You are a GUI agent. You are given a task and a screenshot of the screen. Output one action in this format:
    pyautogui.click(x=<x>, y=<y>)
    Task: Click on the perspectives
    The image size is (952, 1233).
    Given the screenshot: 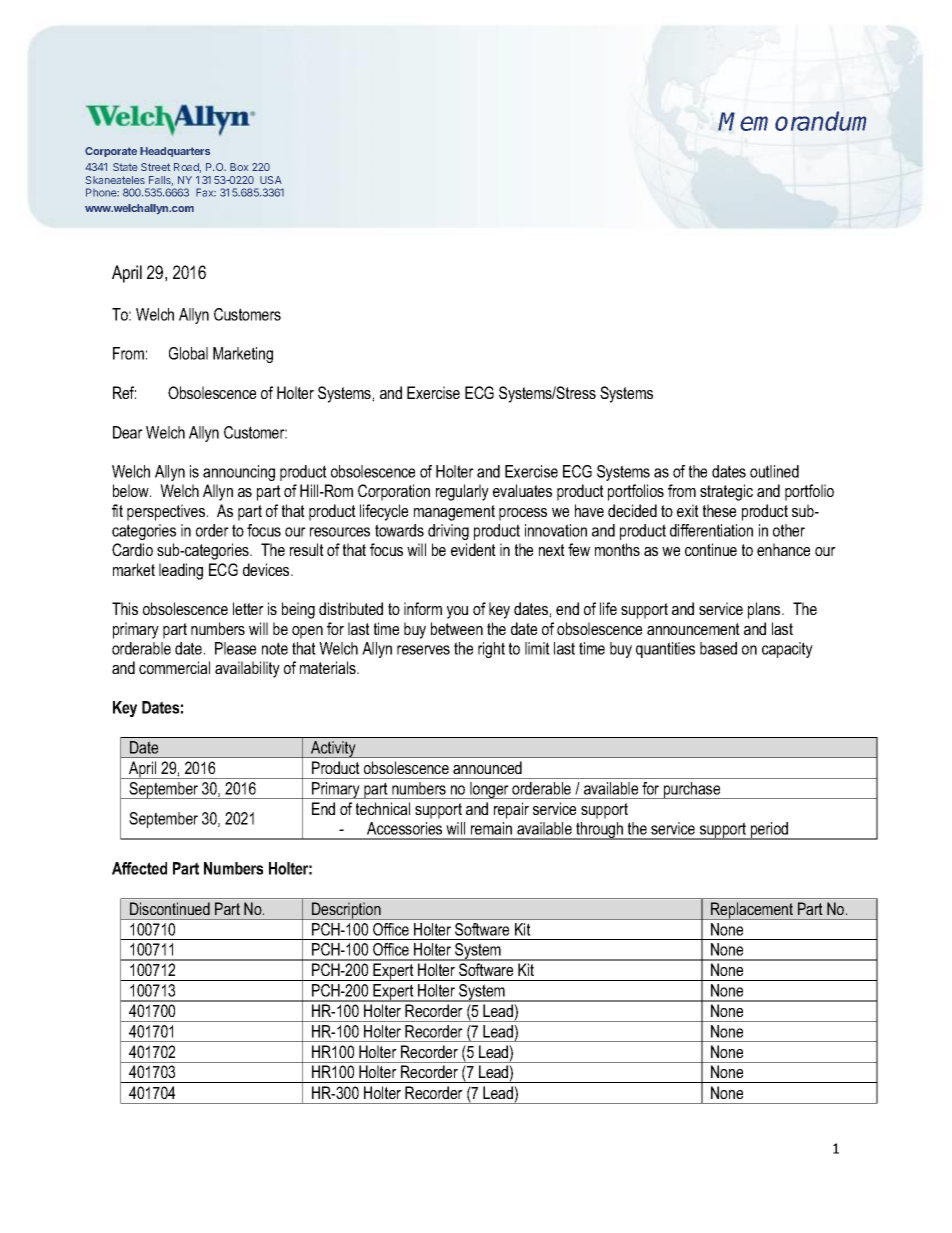 What is the action you would take?
    pyautogui.click(x=167, y=512)
